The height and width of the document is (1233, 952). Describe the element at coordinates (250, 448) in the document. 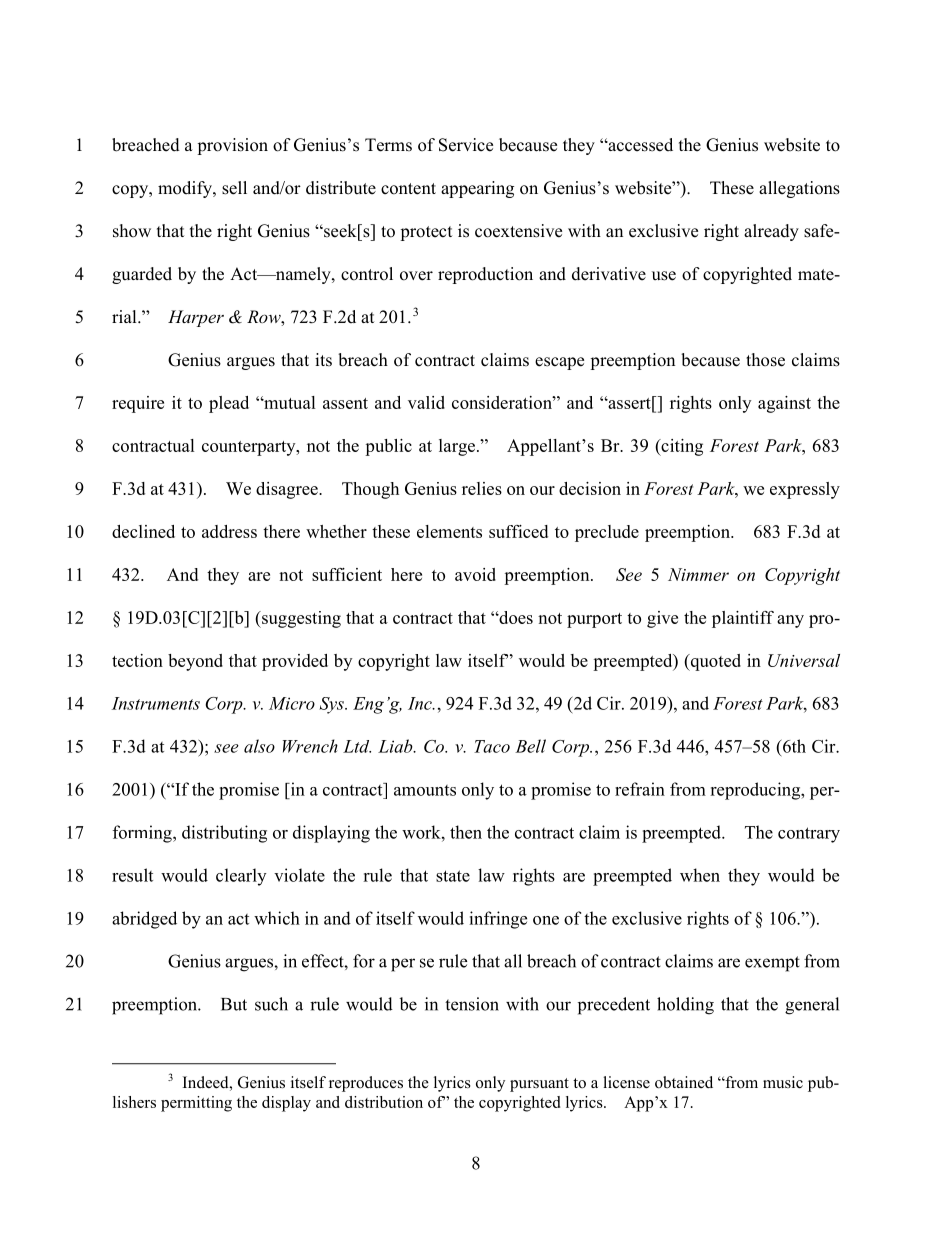

I see `counterparty` at that location.
